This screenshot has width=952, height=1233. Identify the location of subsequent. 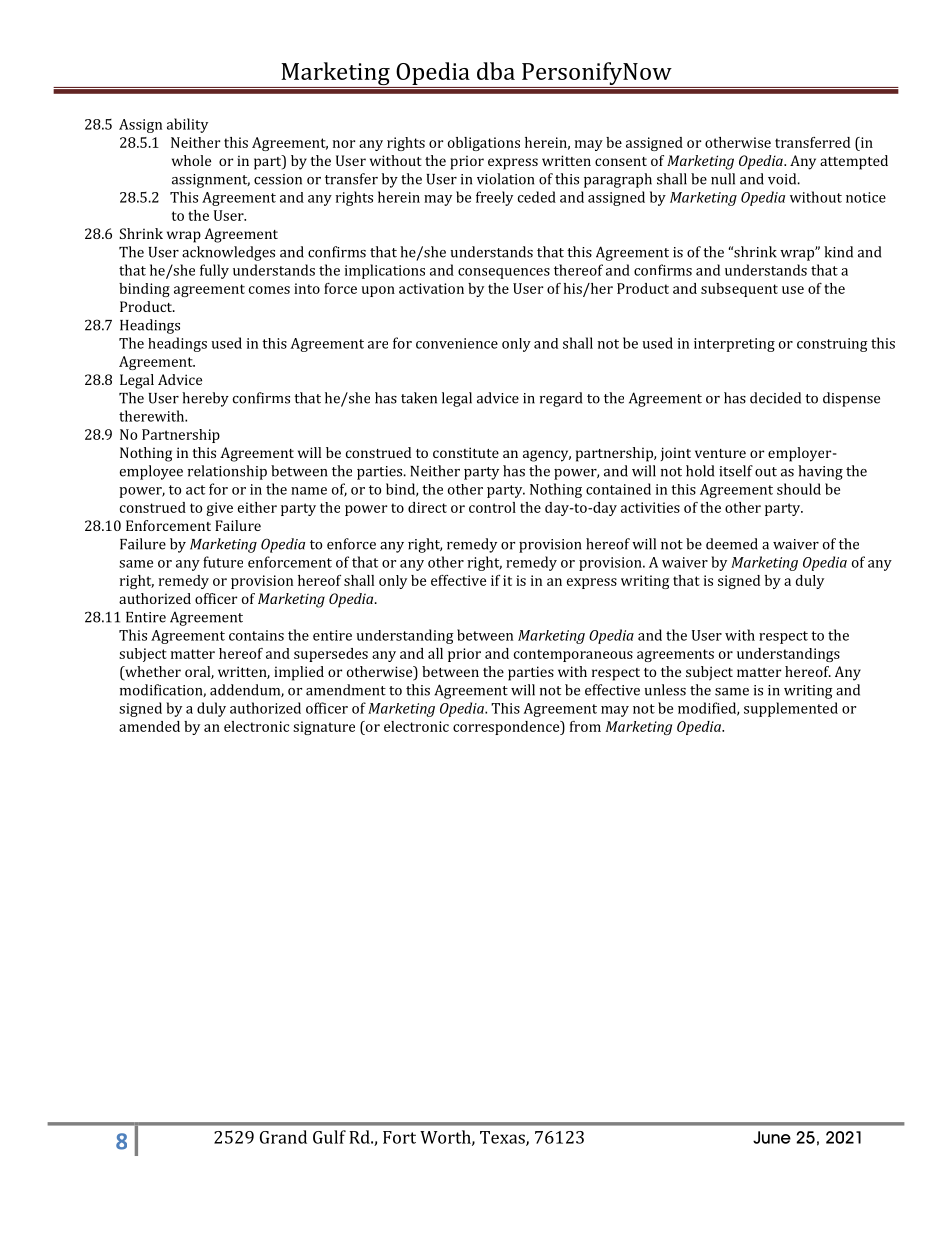
(739, 290).
